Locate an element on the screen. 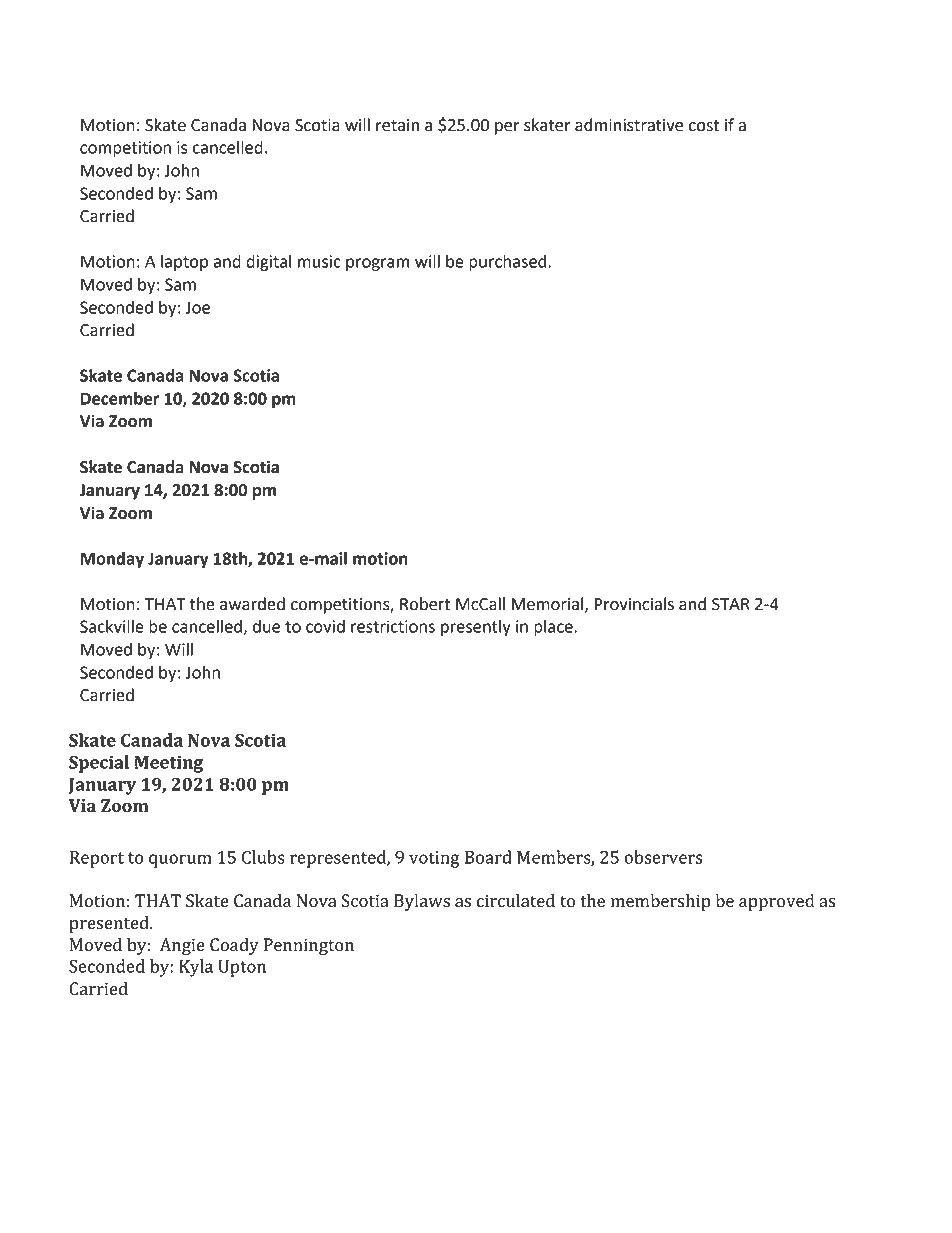  voting is located at coordinates (434, 859).
